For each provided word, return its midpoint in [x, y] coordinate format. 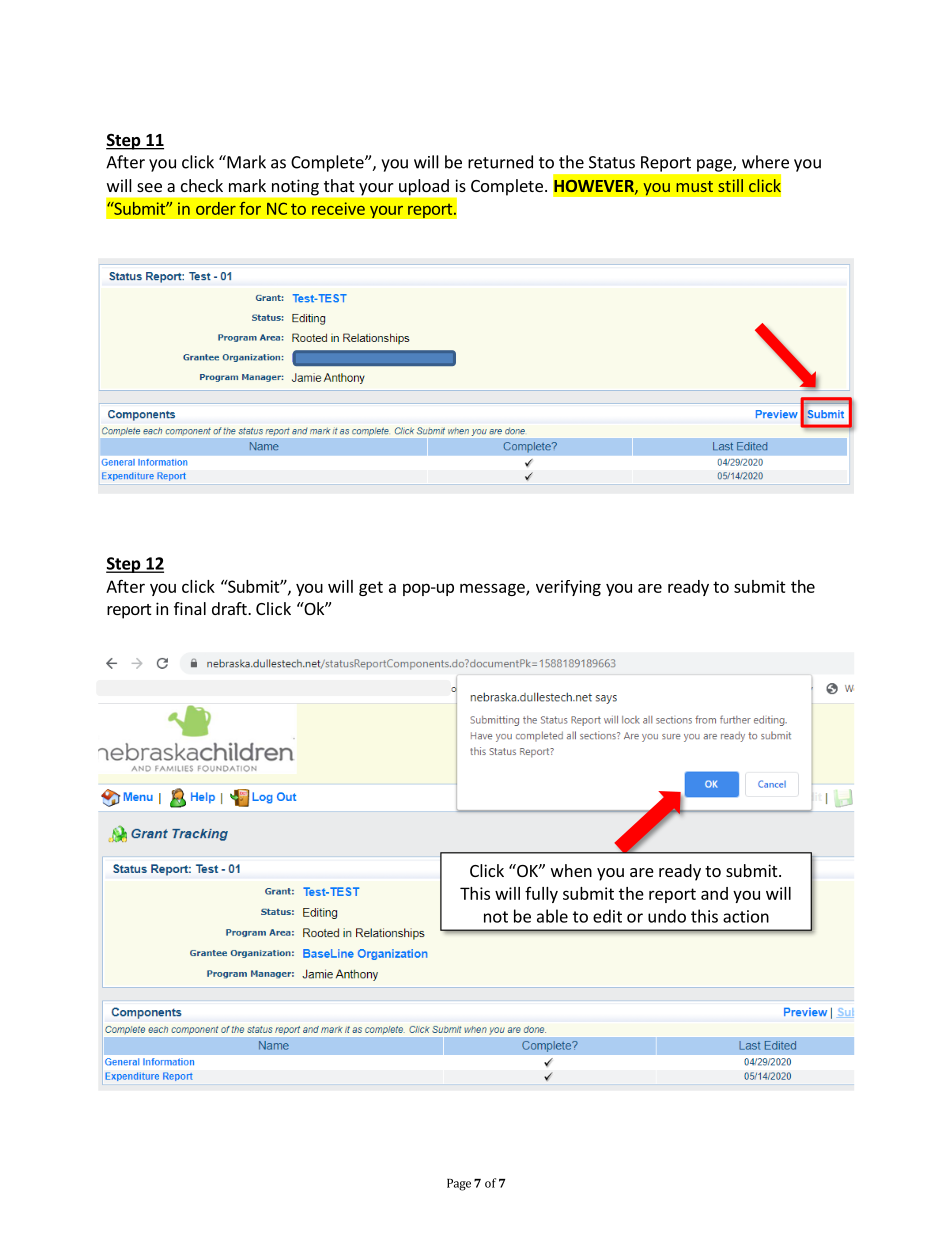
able [552, 916]
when [571, 870]
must [694, 186]
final [190, 608]
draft [230, 608]
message [493, 589]
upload [424, 187]
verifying [568, 588]
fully [541, 895]
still [730, 185]
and [714, 893]
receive [338, 208]
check [202, 185]
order [216, 208]
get [371, 588]
